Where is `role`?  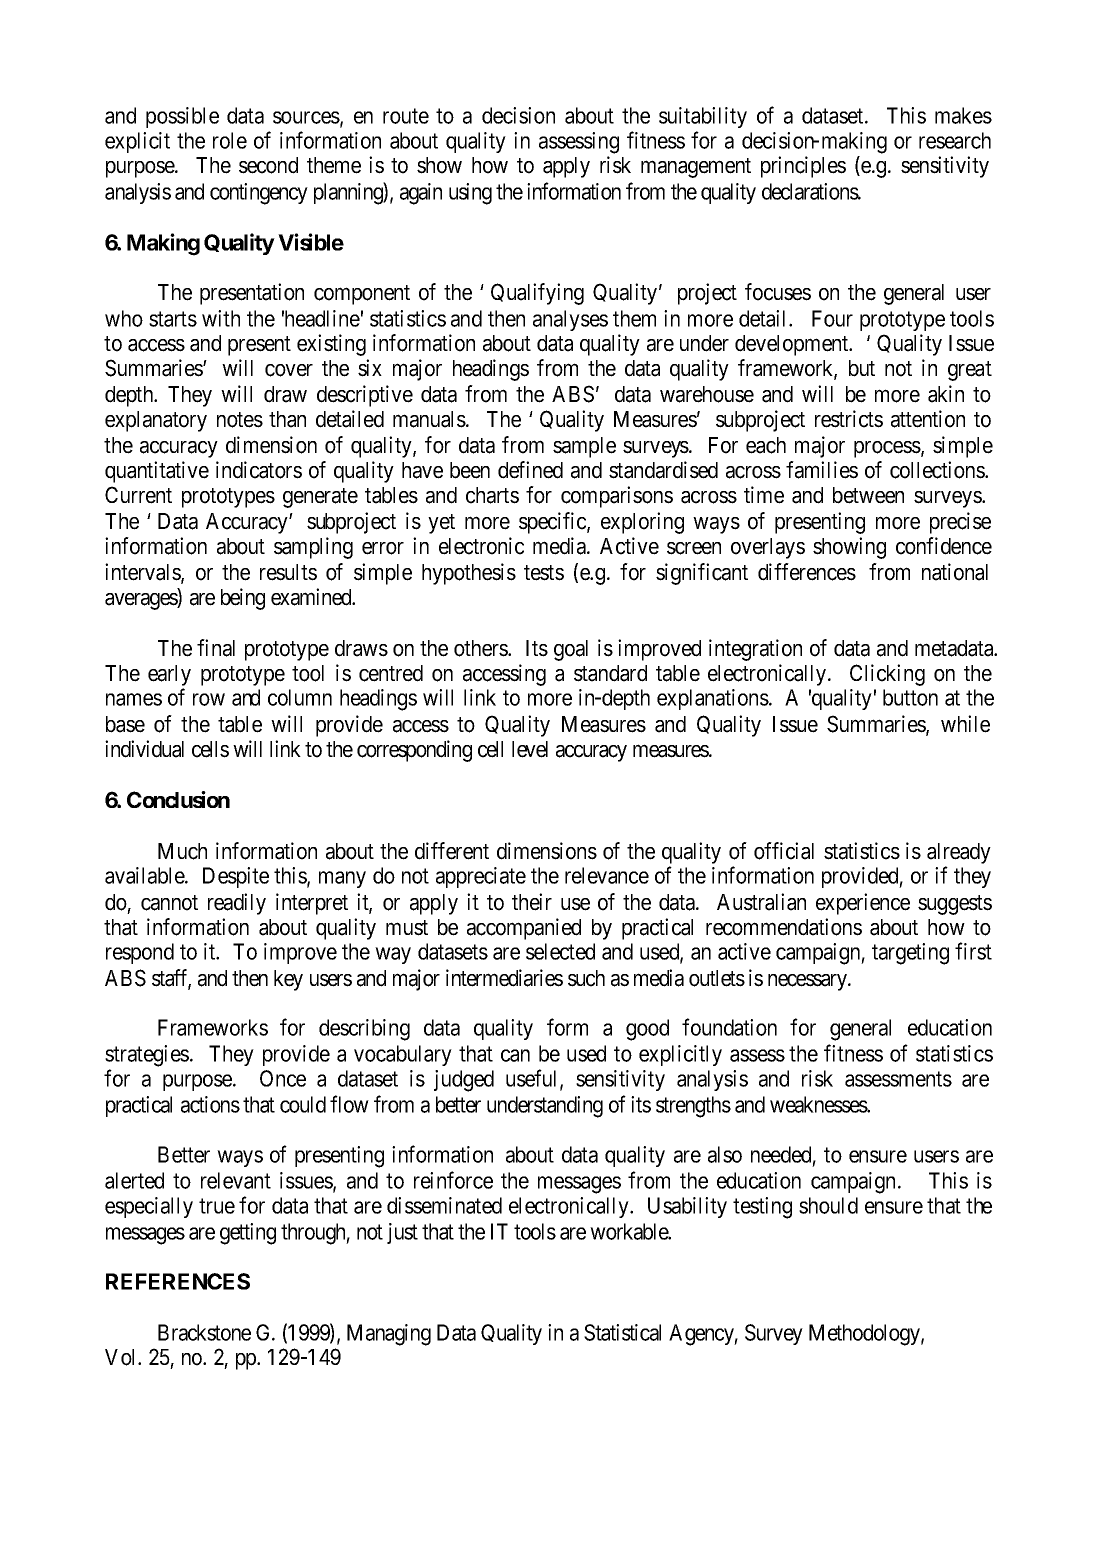 role is located at coordinates (230, 140).
